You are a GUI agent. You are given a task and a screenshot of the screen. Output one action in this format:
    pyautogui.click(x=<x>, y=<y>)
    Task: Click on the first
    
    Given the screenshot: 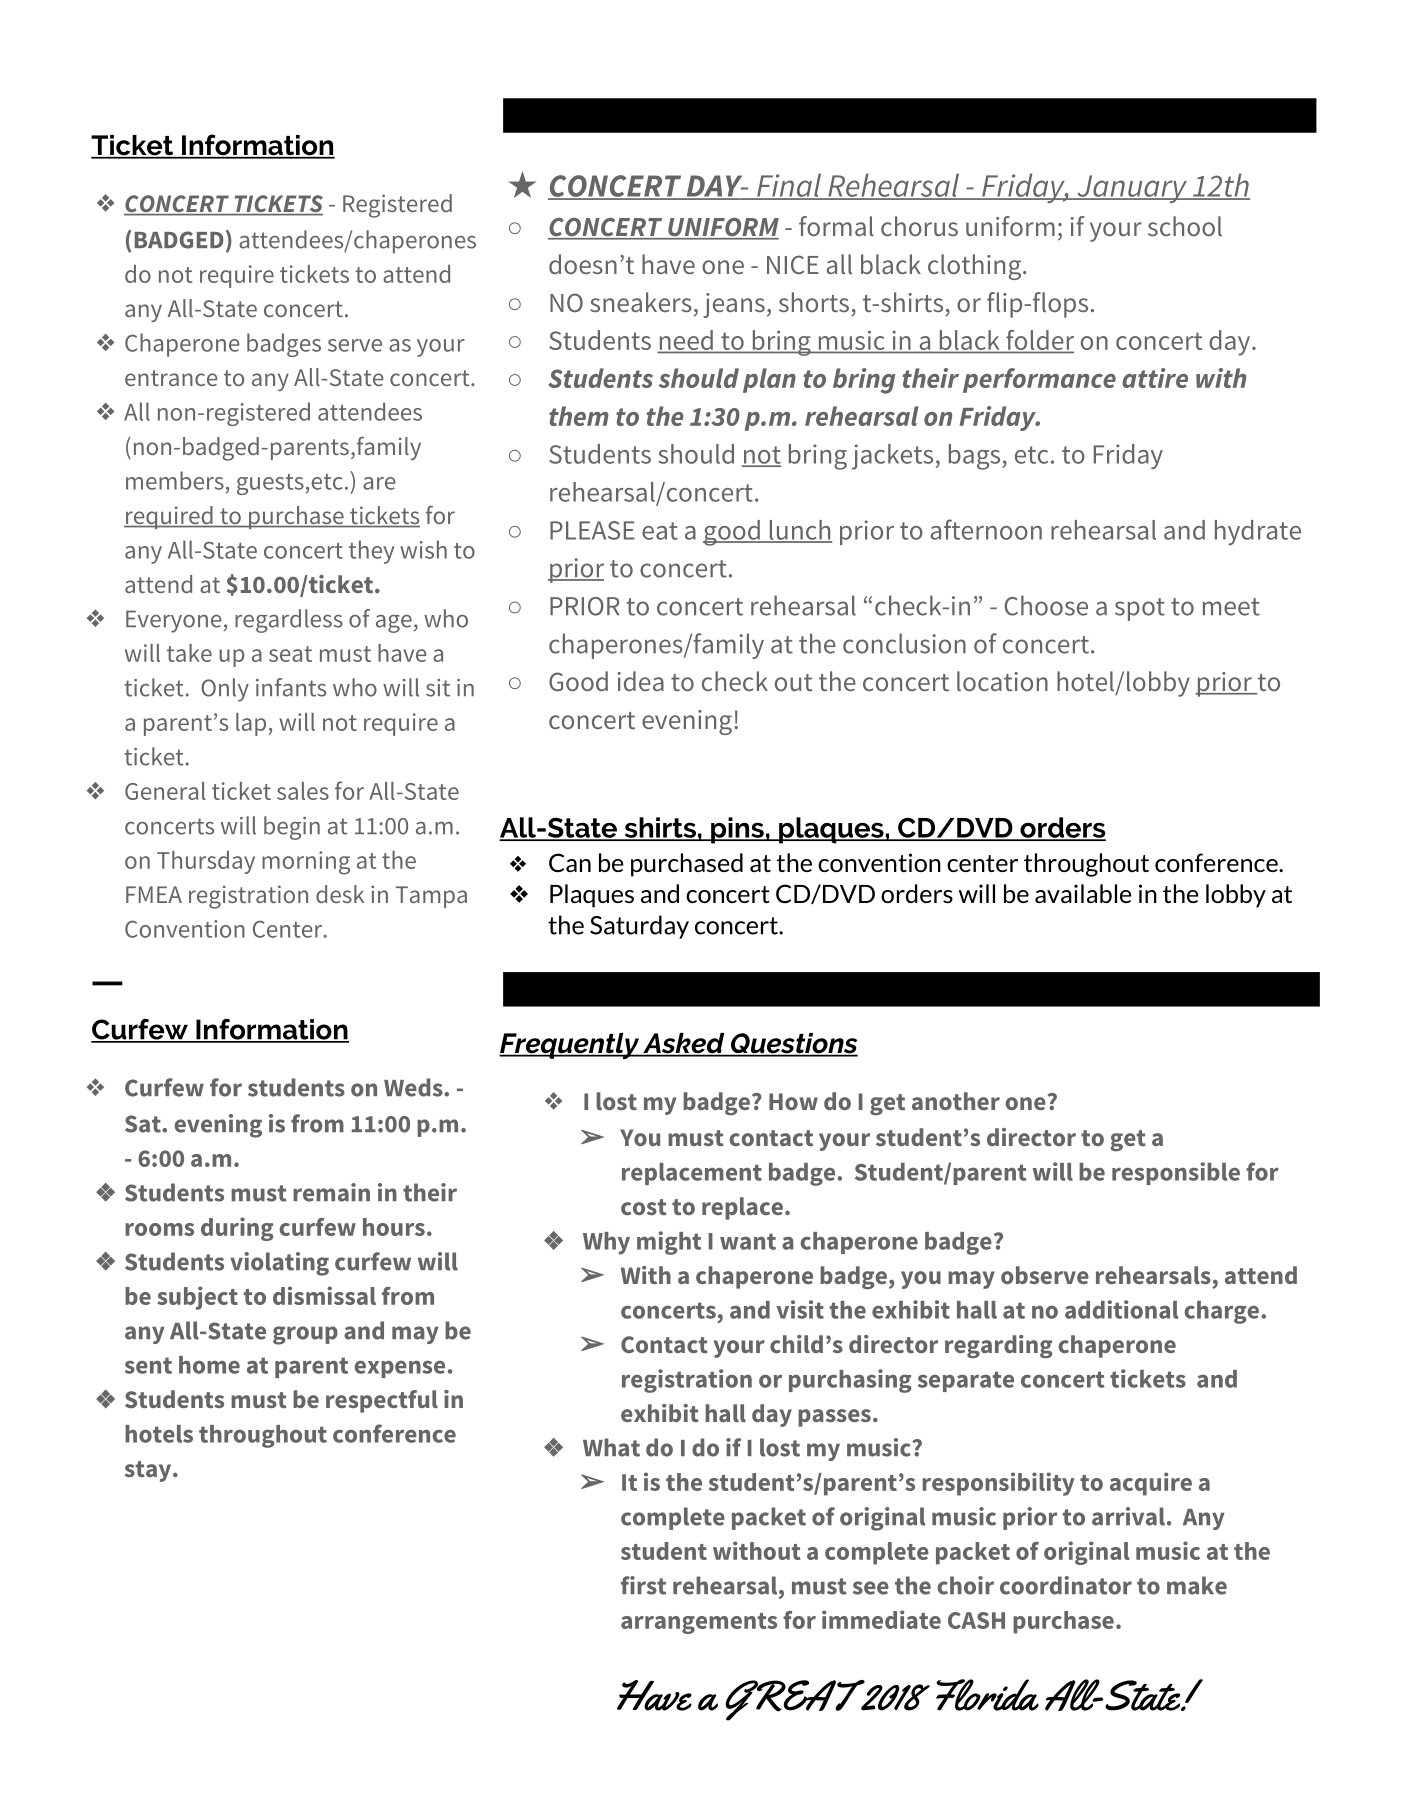 What is the action you would take?
    pyautogui.click(x=643, y=1585)
